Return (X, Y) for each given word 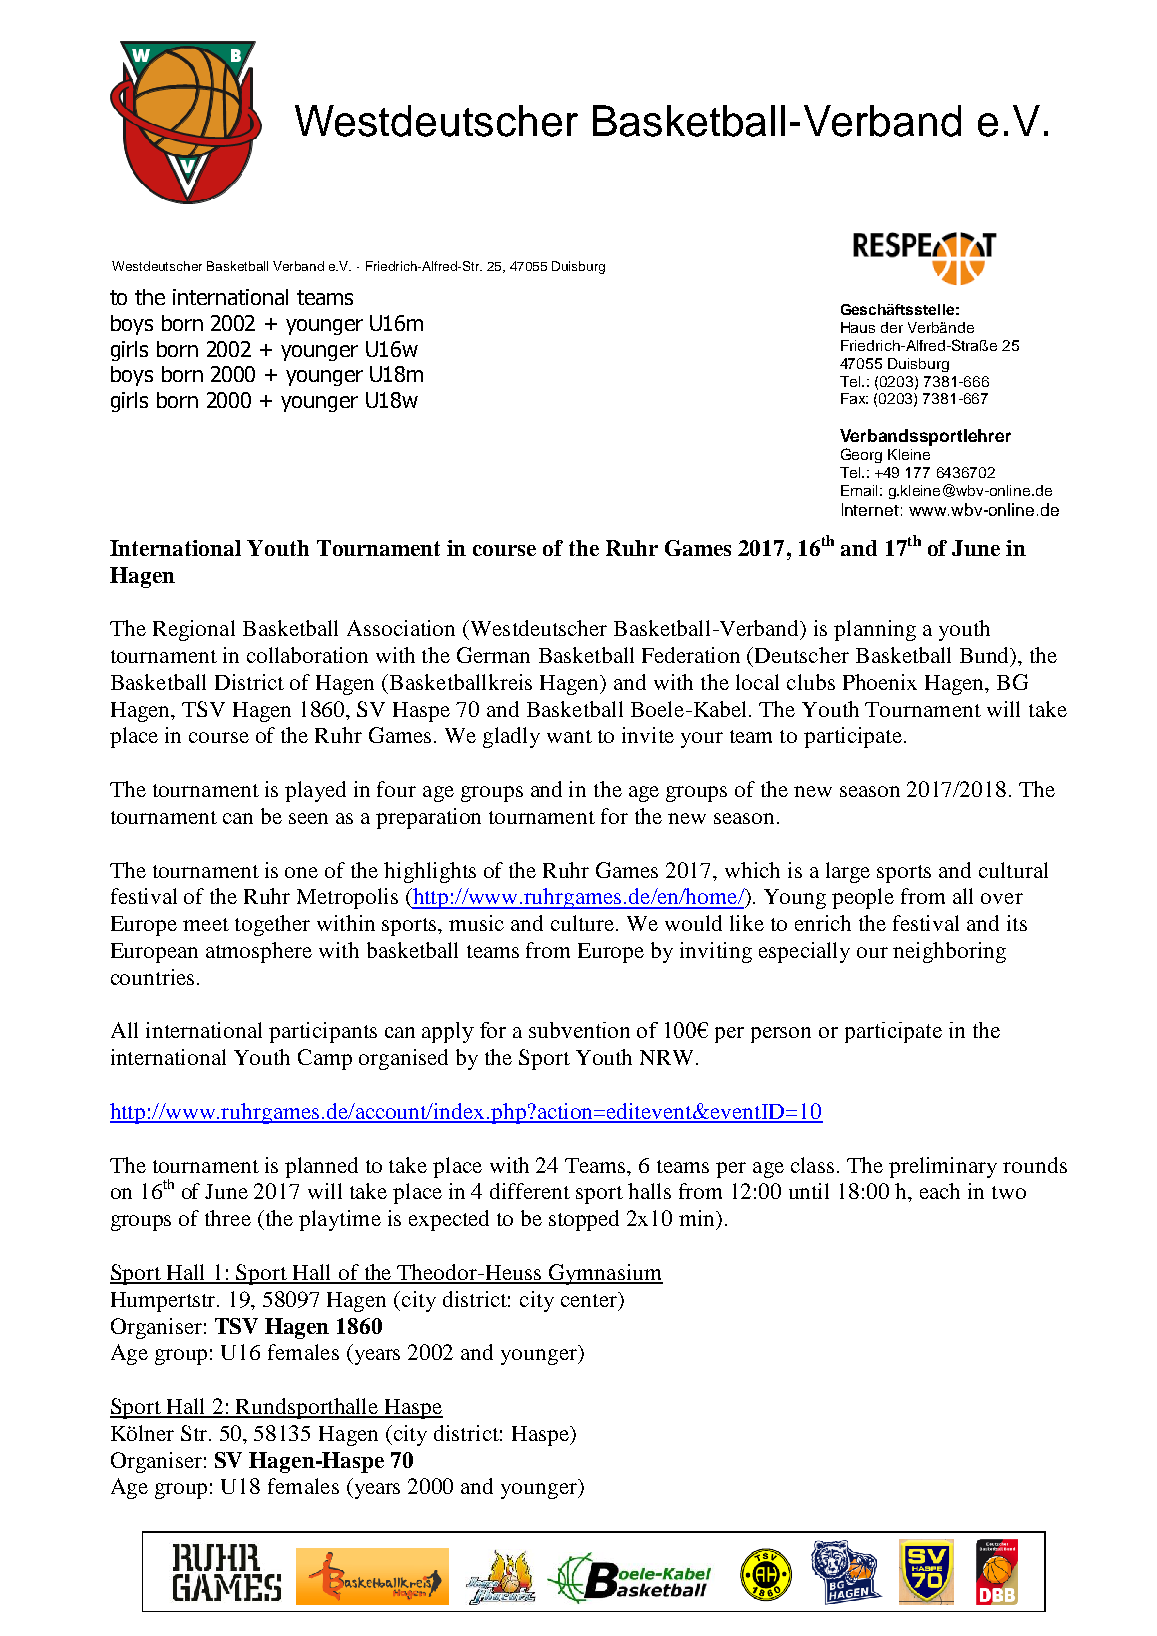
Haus (858, 327)
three (228, 1218)
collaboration (307, 655)
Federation (691, 655)
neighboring (949, 952)
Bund (986, 656)
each (940, 1191)
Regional (194, 630)
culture (584, 923)
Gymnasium (604, 1274)
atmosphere (259, 952)
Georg (861, 455)
